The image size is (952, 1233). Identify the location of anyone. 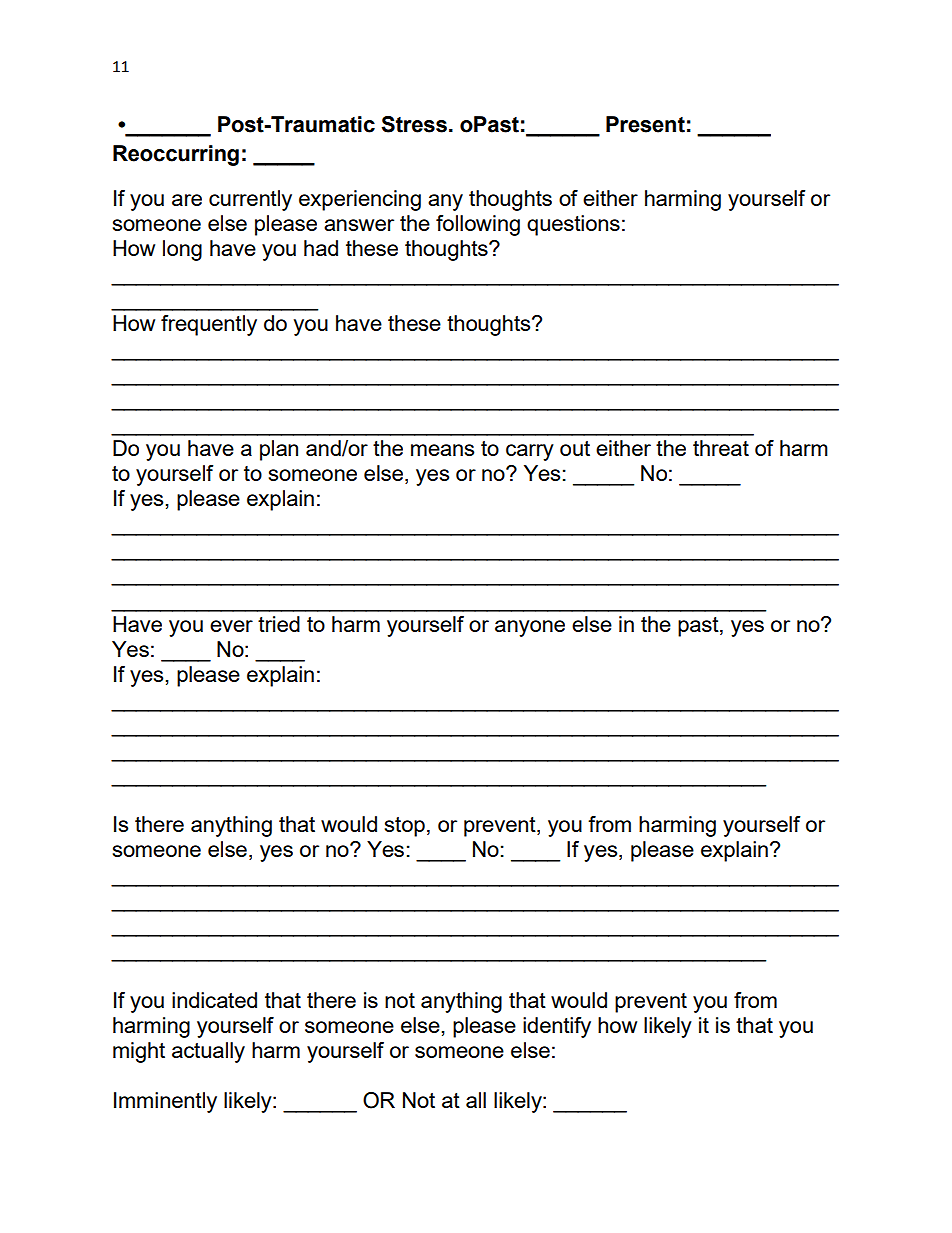
(530, 628).
